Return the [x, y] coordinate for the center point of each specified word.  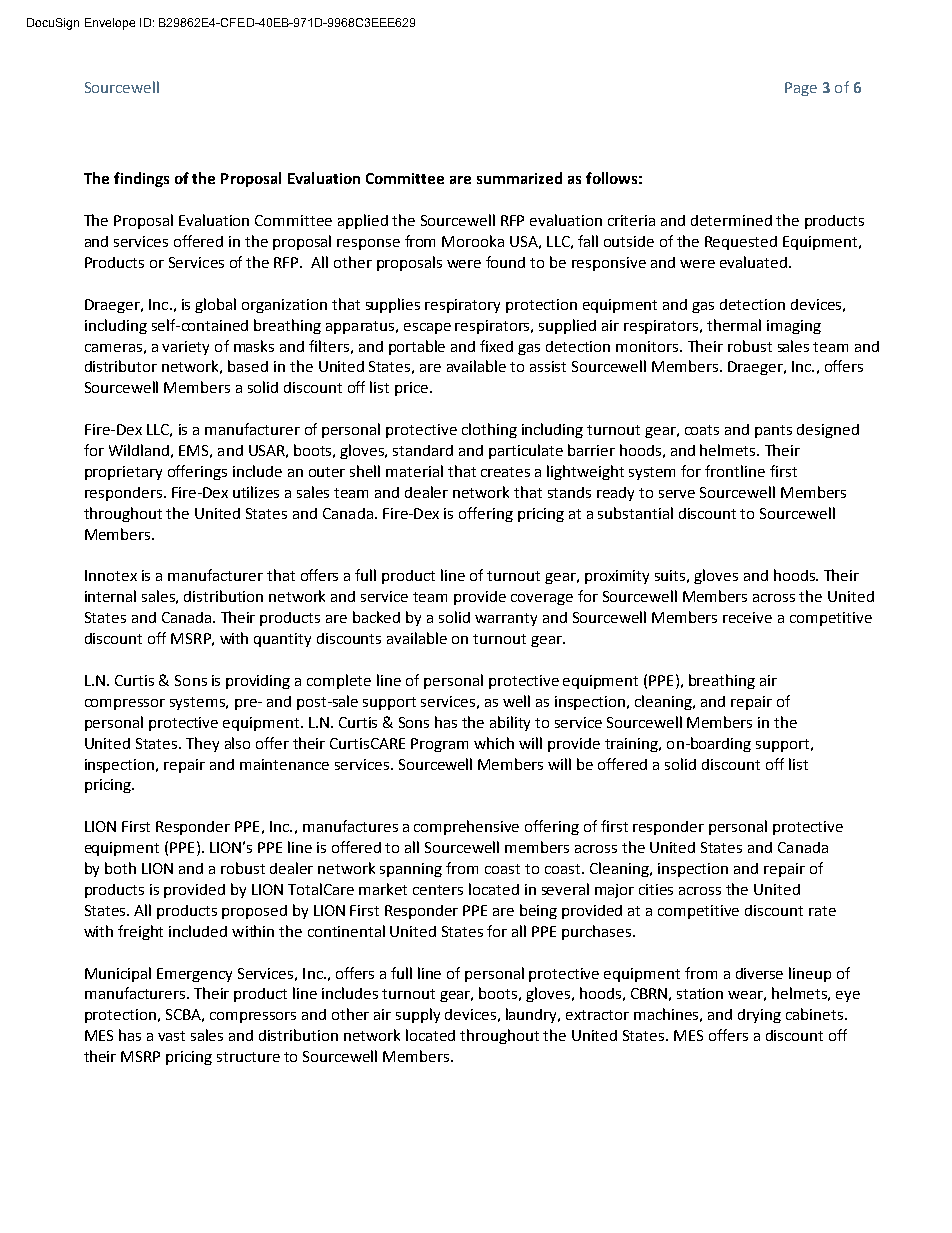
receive [747, 617]
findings [141, 179]
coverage [542, 599]
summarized [519, 178]
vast [171, 1036]
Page [801, 89]
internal [110, 596]
